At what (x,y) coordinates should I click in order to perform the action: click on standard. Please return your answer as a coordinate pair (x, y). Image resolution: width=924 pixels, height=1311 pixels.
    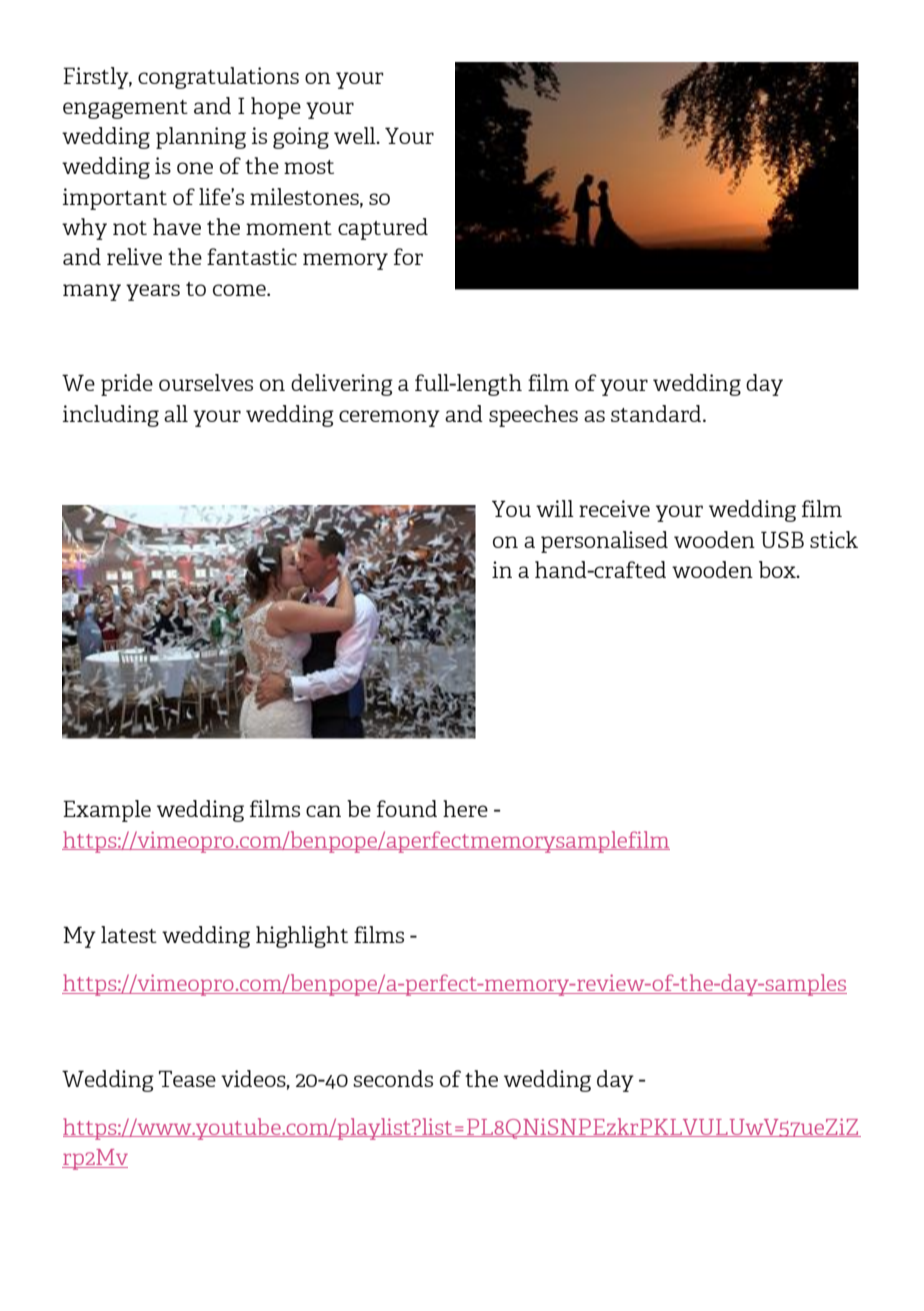
    Looking at the image, I should click on (657, 413).
